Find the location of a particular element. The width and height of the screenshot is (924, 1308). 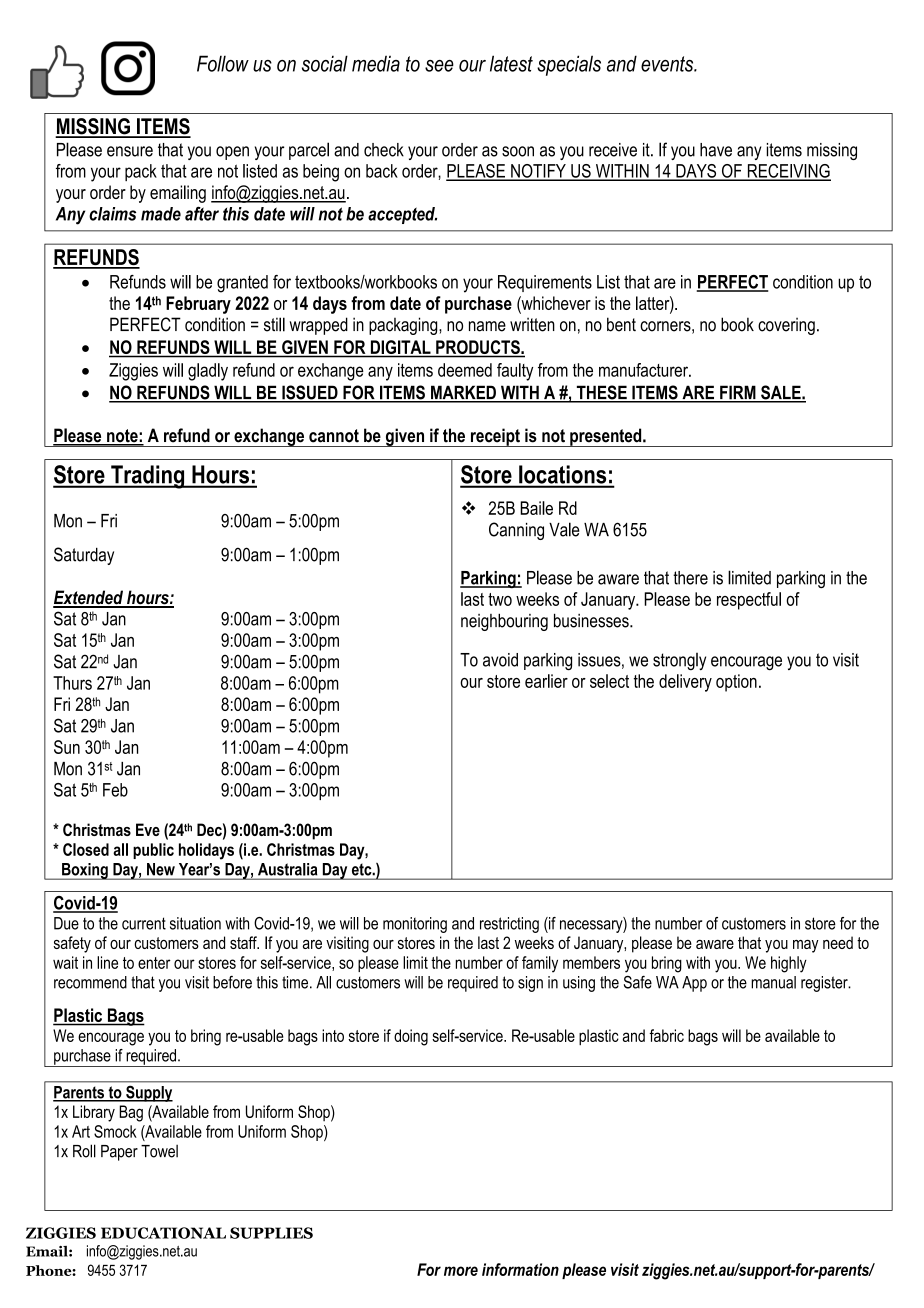

more is located at coordinates (461, 1271).
